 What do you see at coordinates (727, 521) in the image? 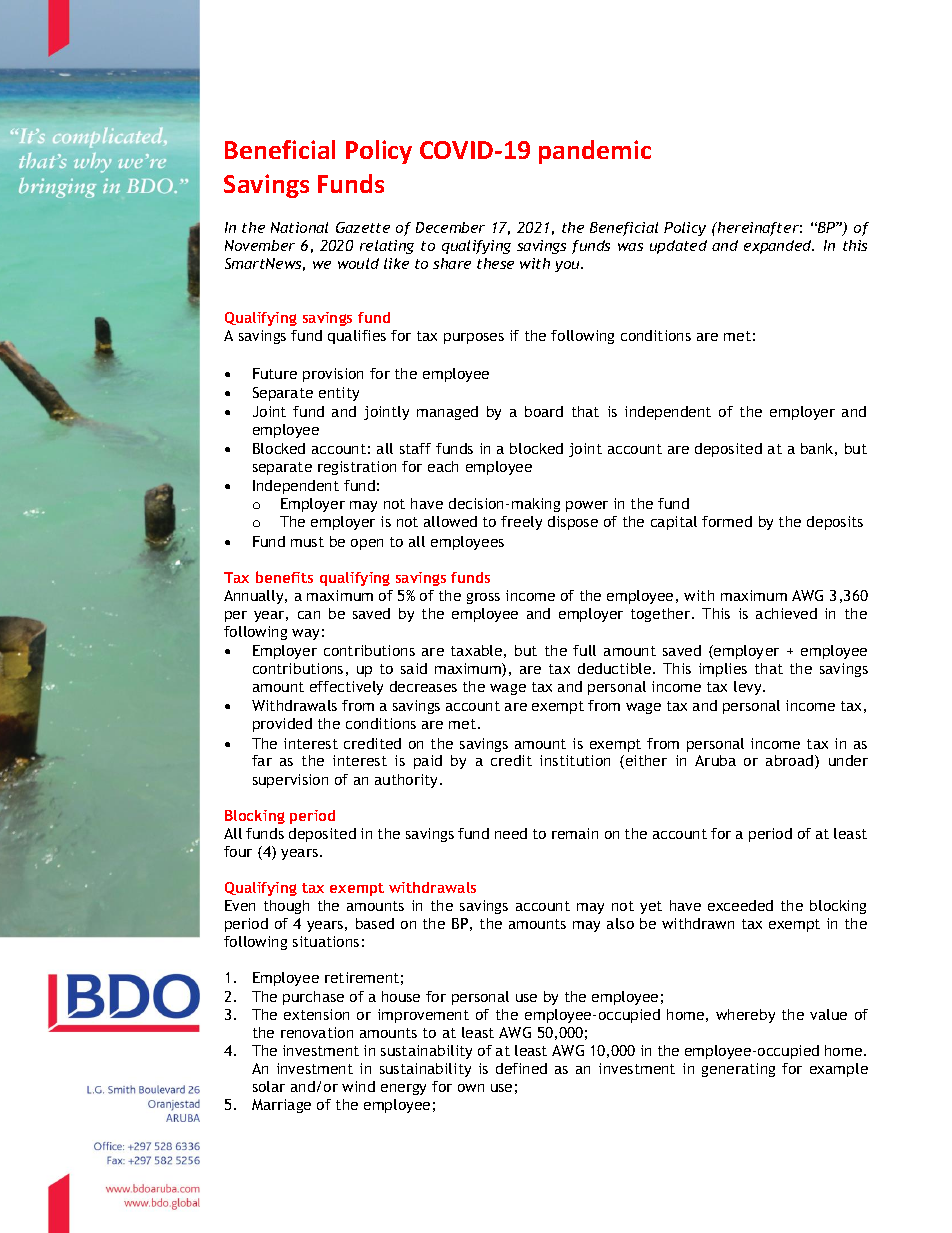
I see `formed` at bounding box center [727, 521].
